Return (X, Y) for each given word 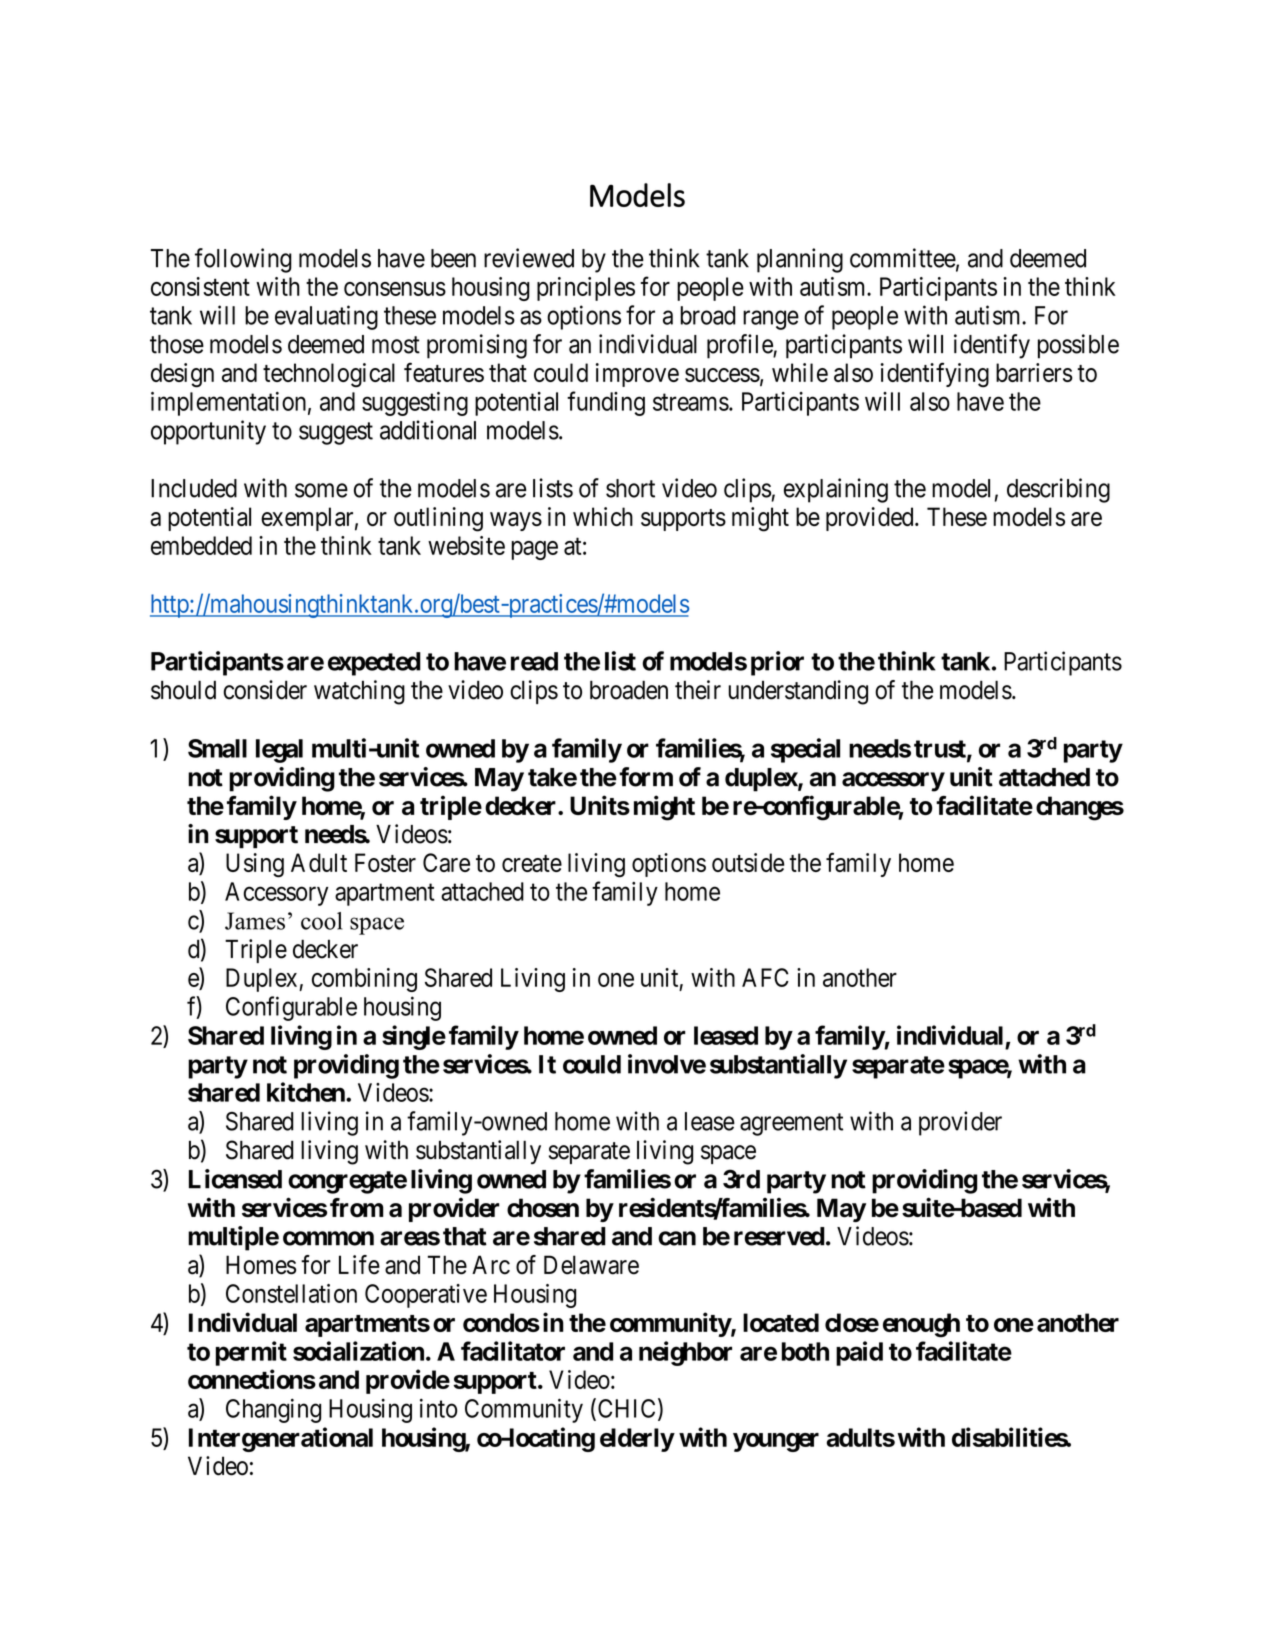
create (532, 863)
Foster (385, 862)
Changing (273, 1410)
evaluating (326, 317)
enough (921, 1325)
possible (1078, 346)
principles (586, 289)
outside (748, 862)
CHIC (625, 1409)
